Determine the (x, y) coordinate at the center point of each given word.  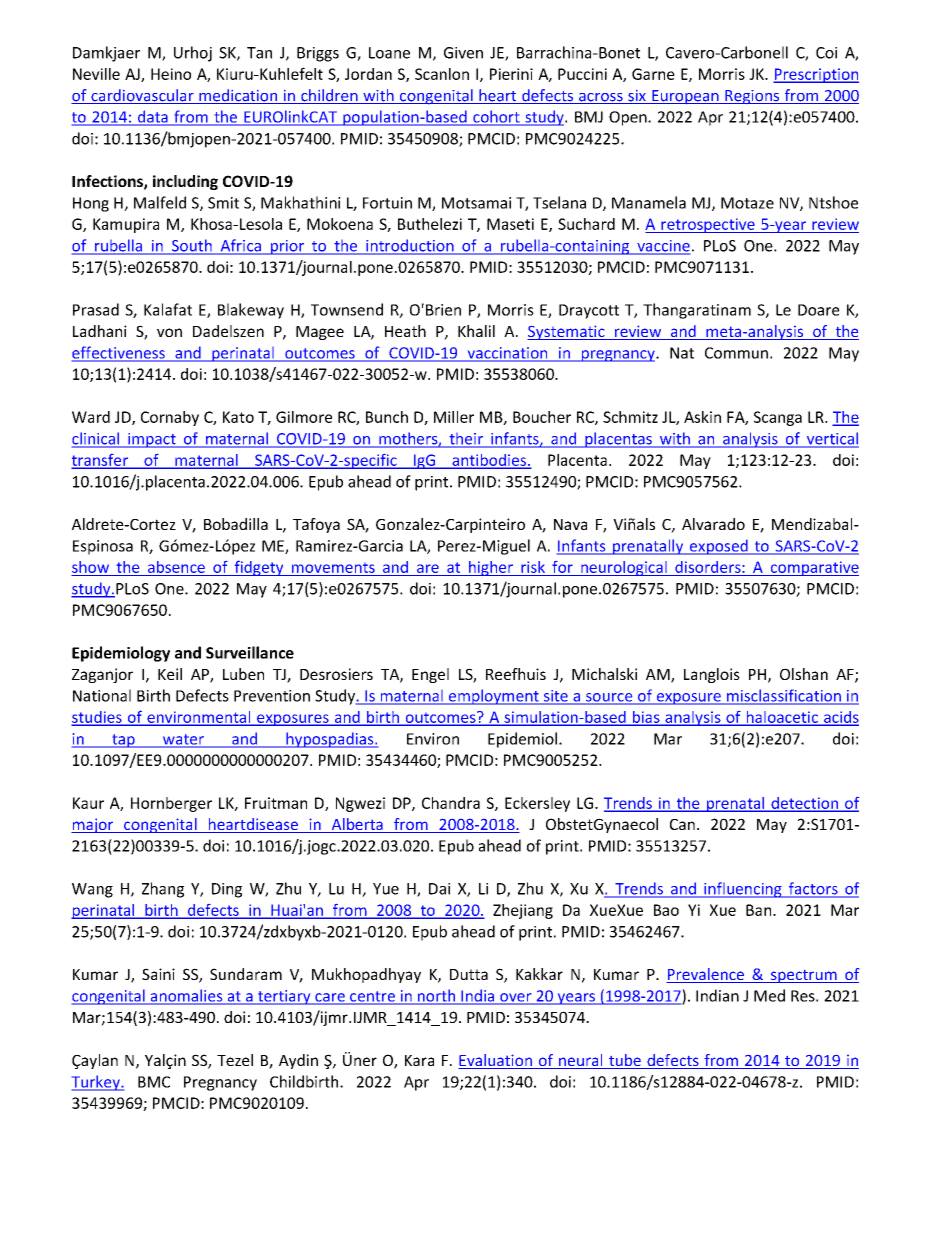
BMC (154, 1082)
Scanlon (442, 74)
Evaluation (496, 1061)
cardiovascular (142, 96)
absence (176, 567)
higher (491, 568)
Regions (752, 97)
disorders (709, 567)
